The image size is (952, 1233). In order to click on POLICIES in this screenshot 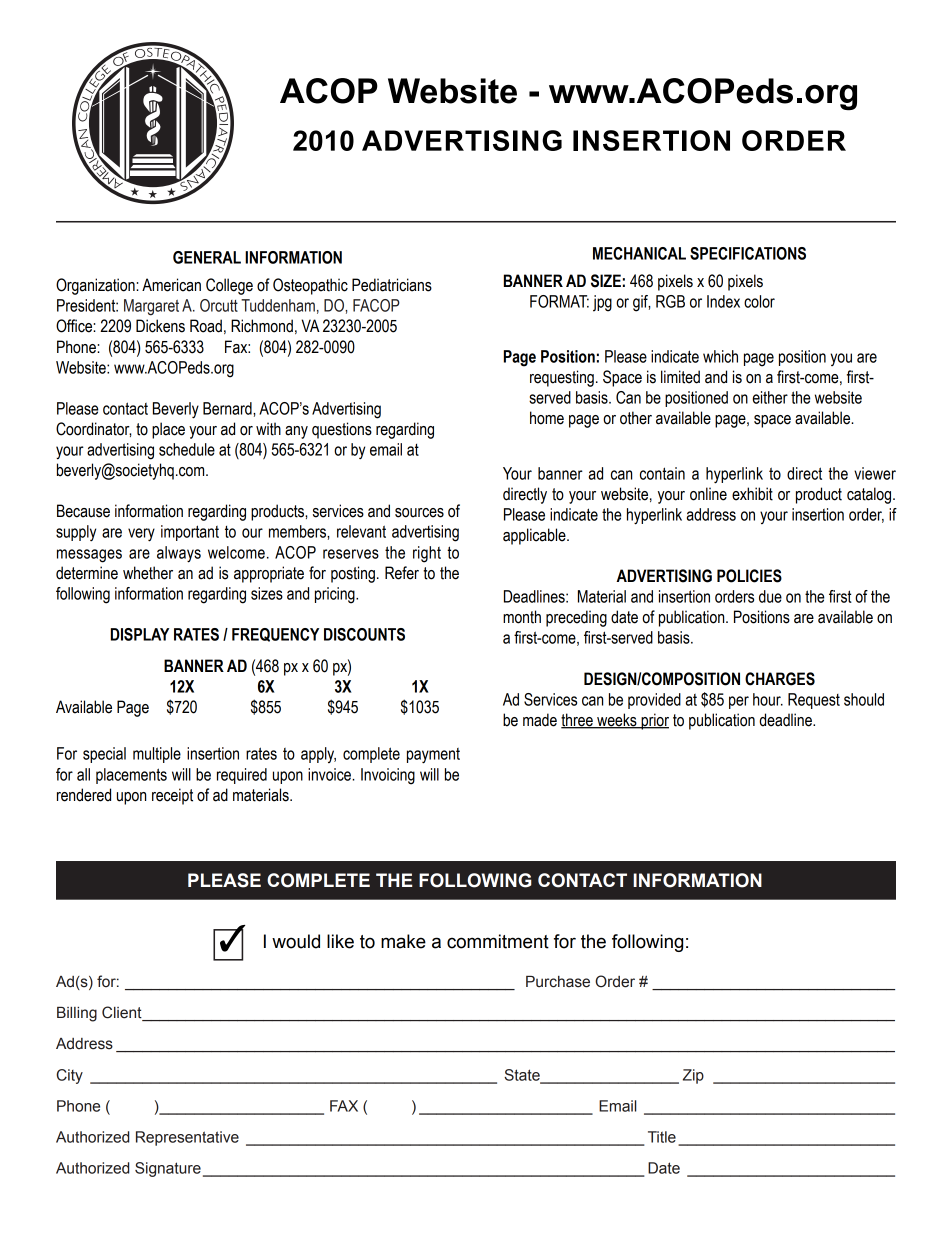, I will do `click(749, 576)`.
